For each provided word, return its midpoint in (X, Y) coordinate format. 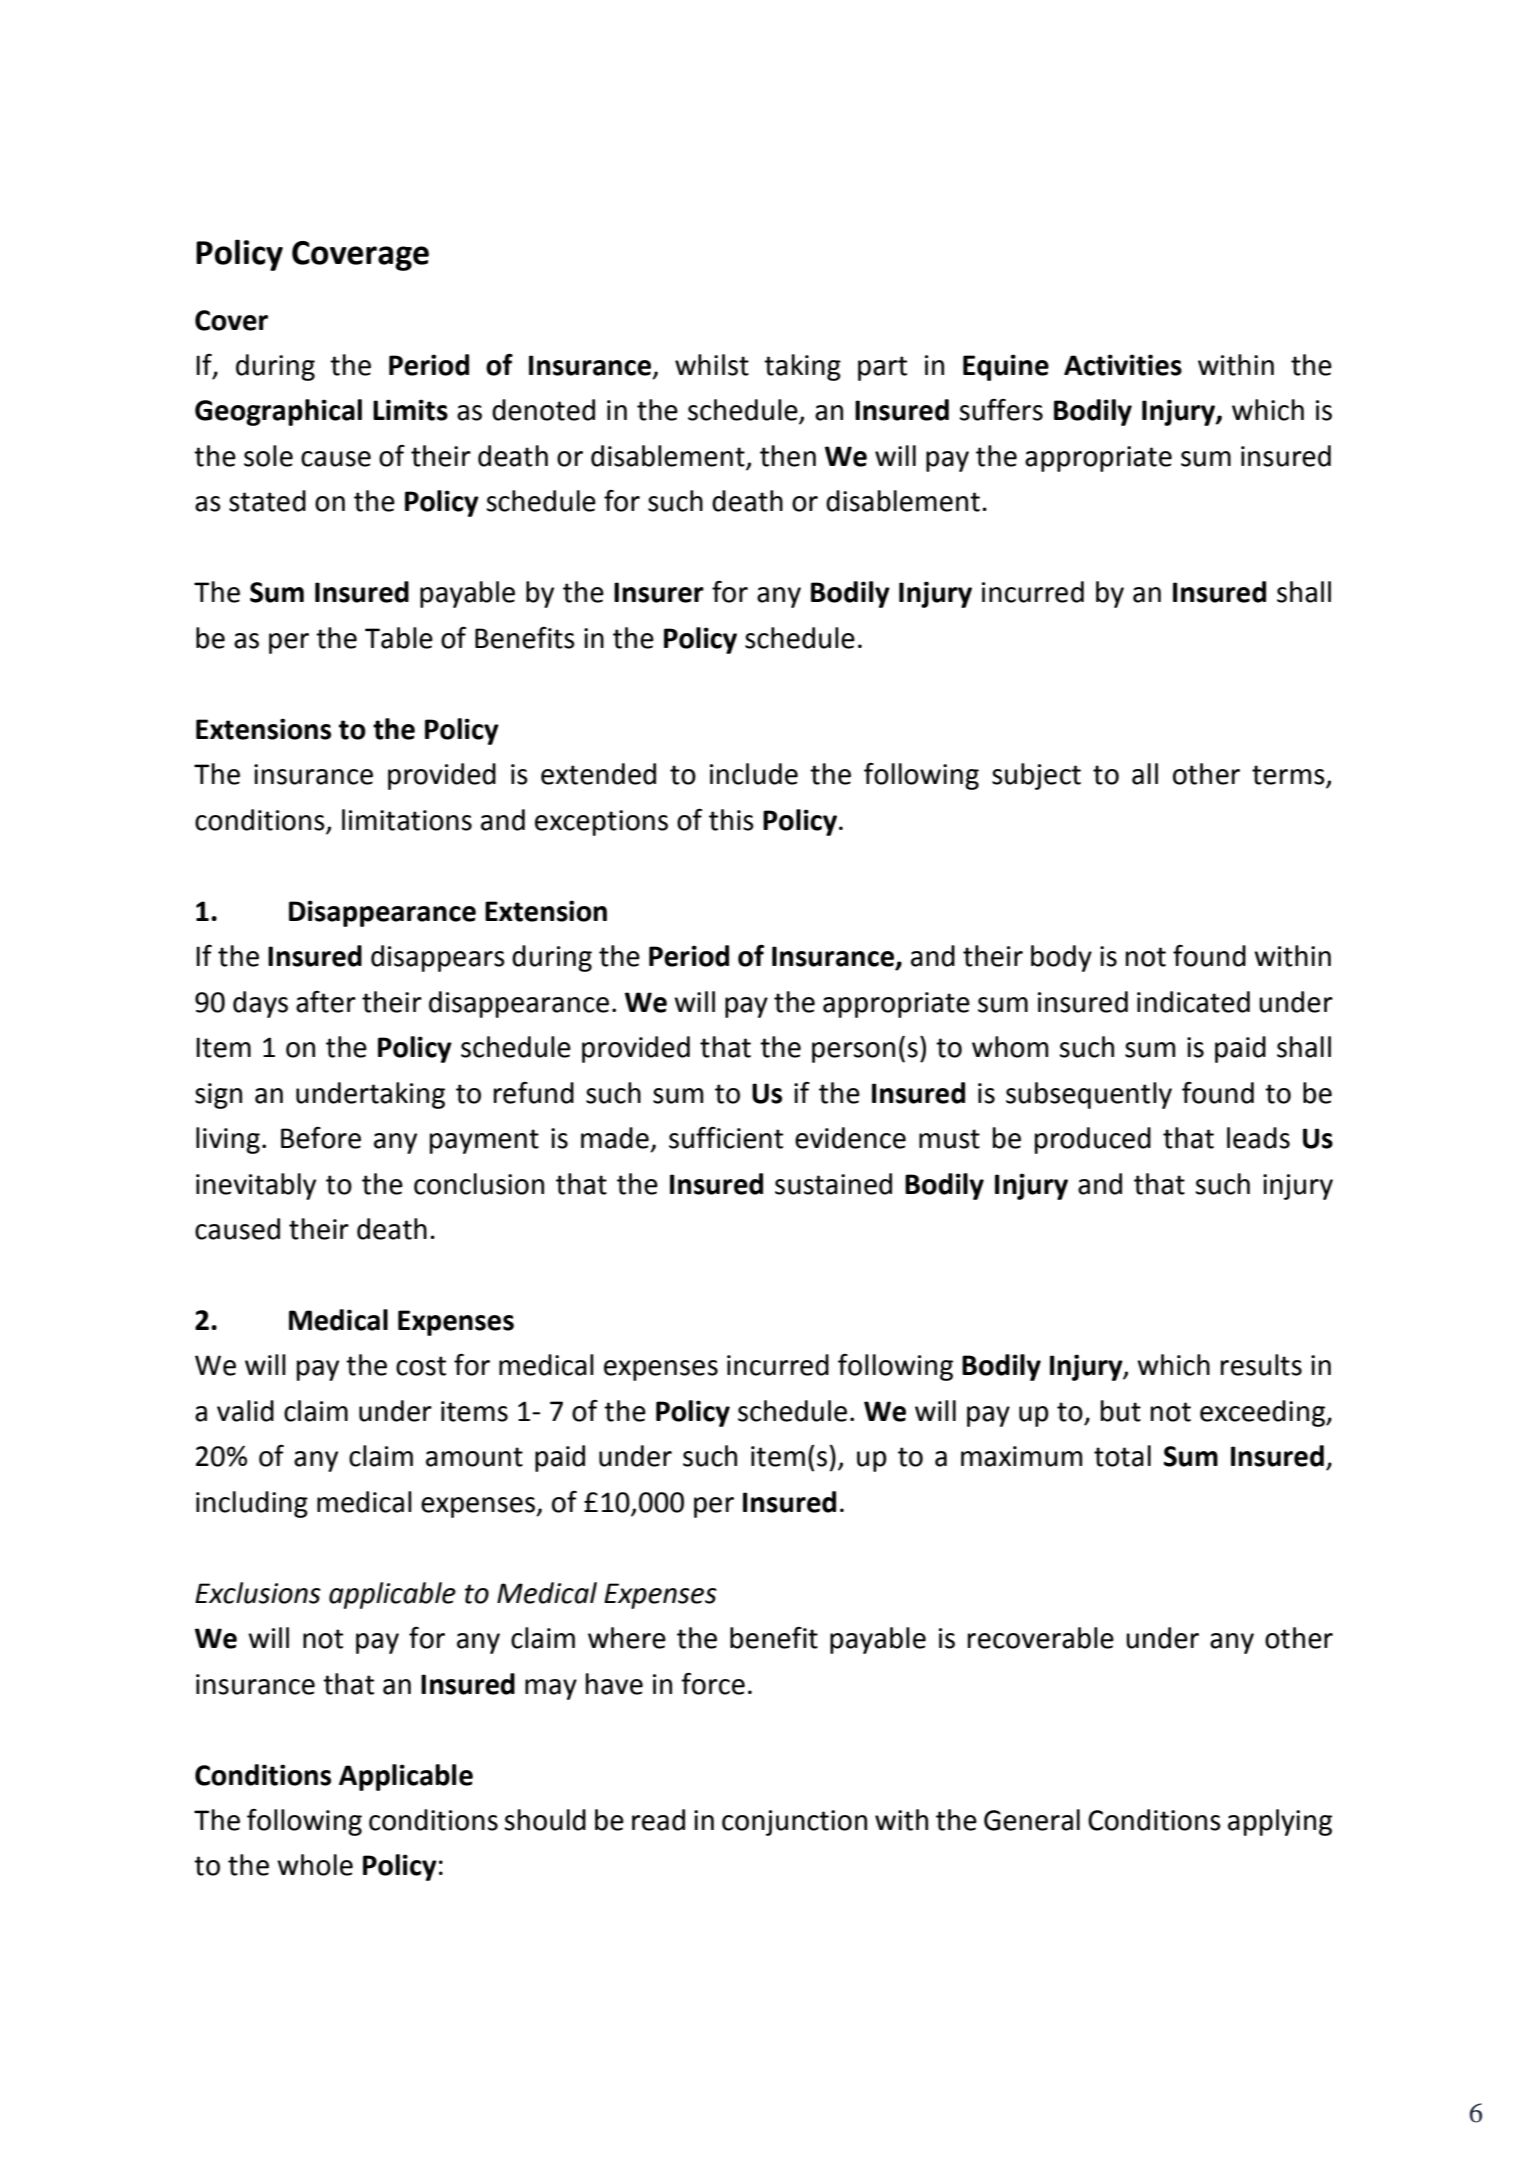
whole (315, 1865)
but (1121, 1411)
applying (1280, 1822)
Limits (410, 410)
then (788, 456)
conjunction (794, 1823)
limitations (407, 820)
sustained (833, 1184)
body (1061, 958)
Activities (1123, 365)
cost (421, 1366)
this (731, 820)
